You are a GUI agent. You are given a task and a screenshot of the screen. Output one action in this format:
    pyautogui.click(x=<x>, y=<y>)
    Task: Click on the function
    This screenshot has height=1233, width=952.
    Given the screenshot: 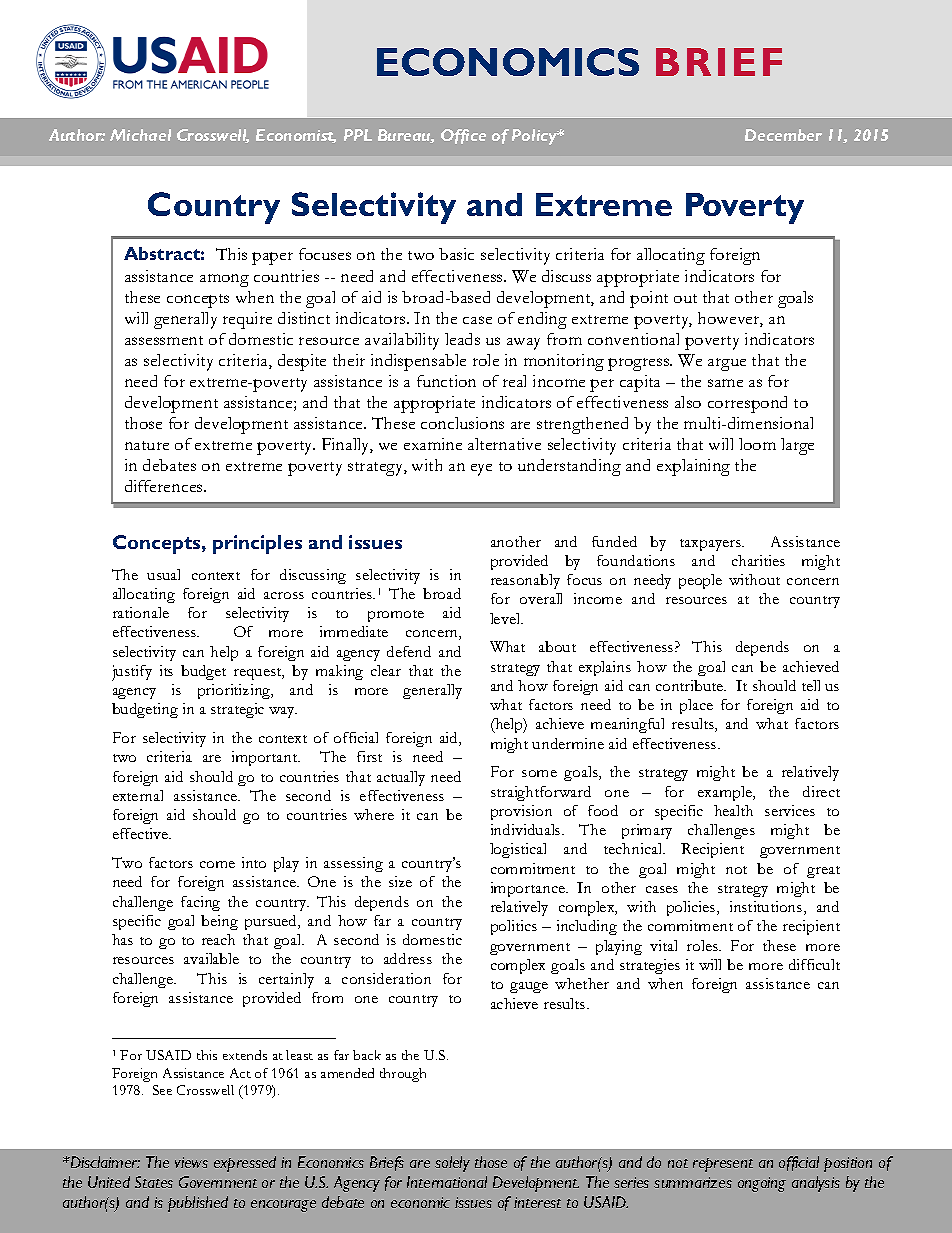 What is the action you would take?
    pyautogui.click(x=446, y=381)
